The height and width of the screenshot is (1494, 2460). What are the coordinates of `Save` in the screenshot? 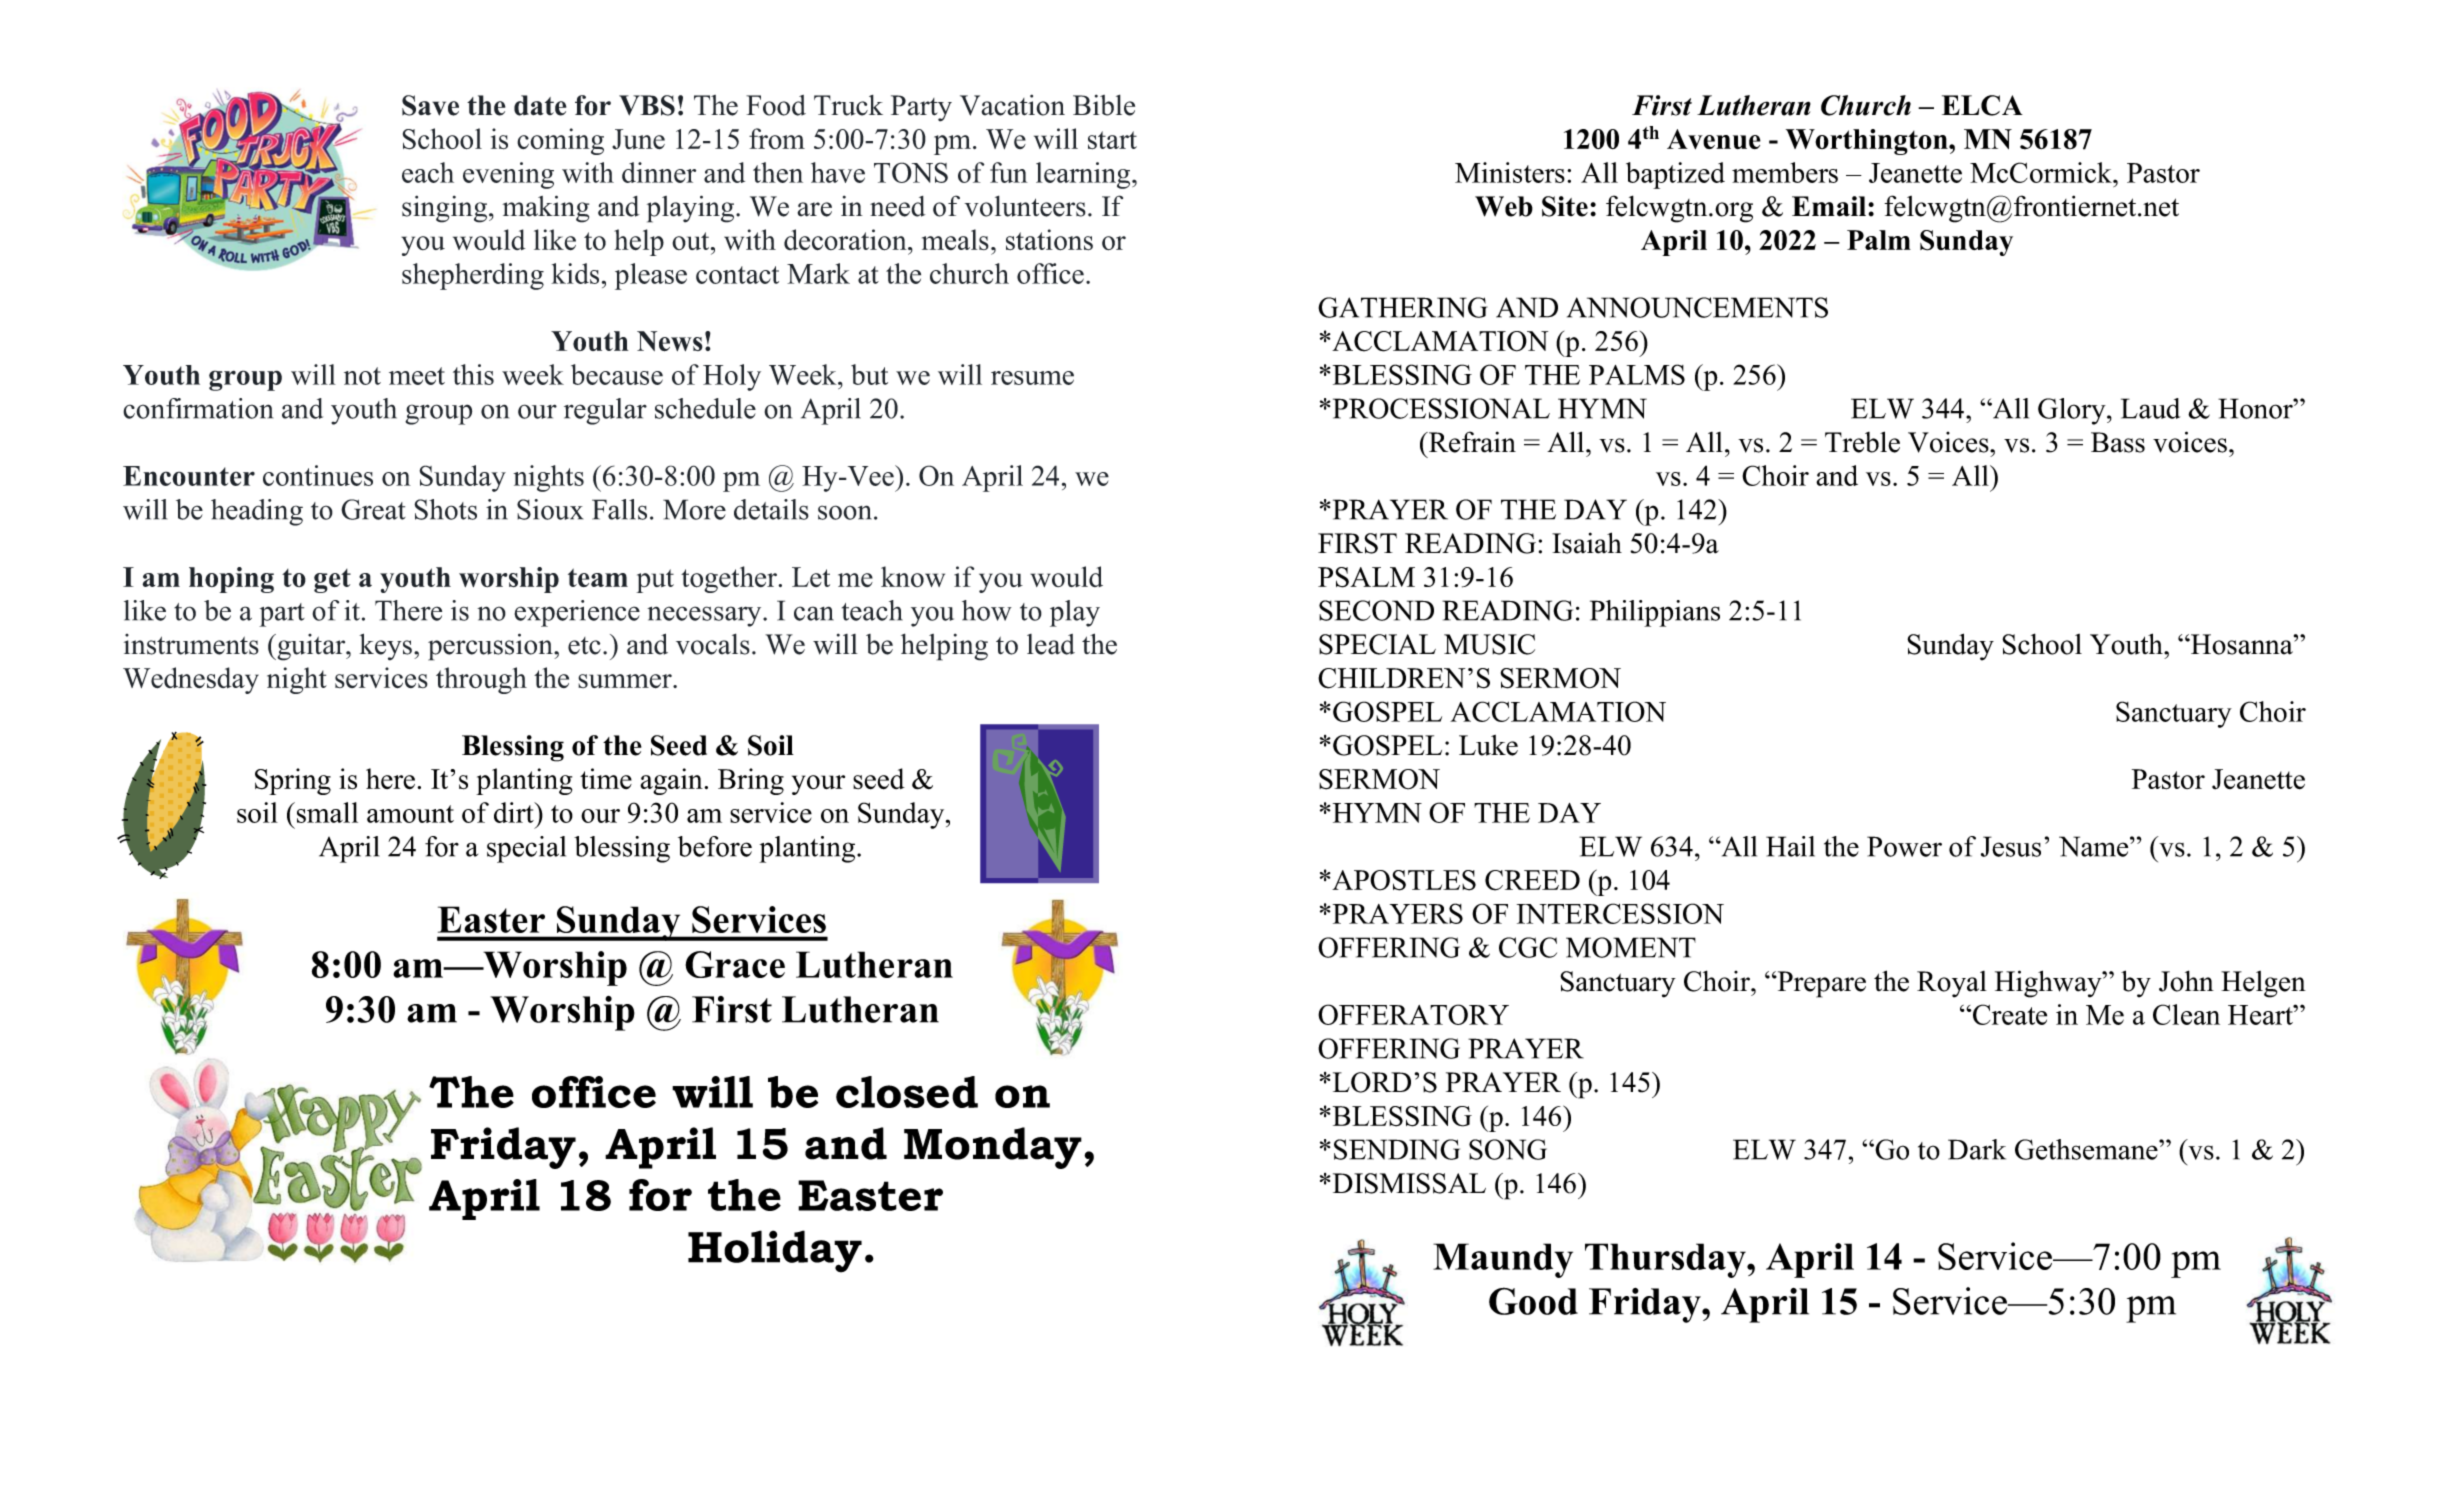 It's located at (430, 105).
